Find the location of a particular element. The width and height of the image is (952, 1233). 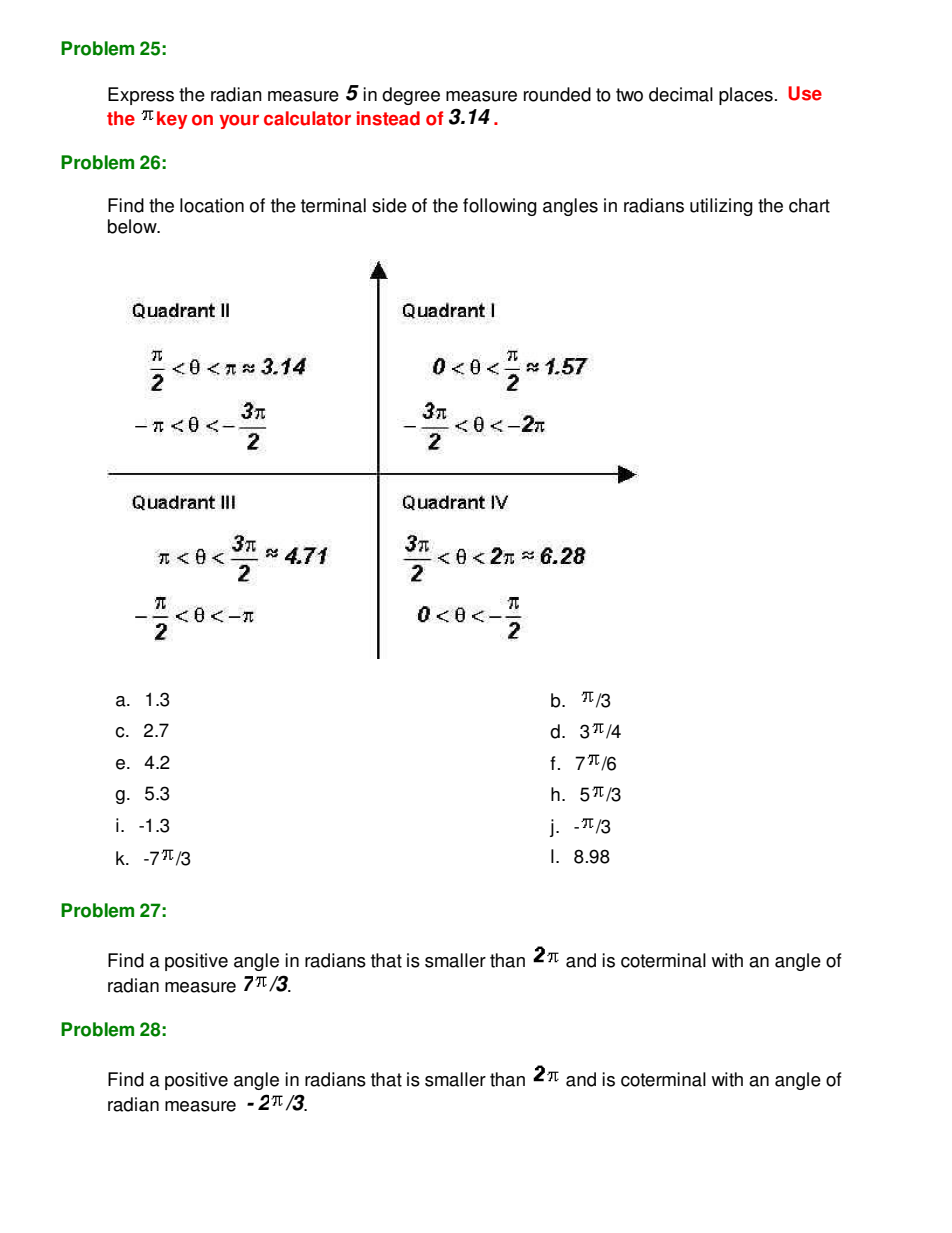

Express is located at coordinates (141, 96).
